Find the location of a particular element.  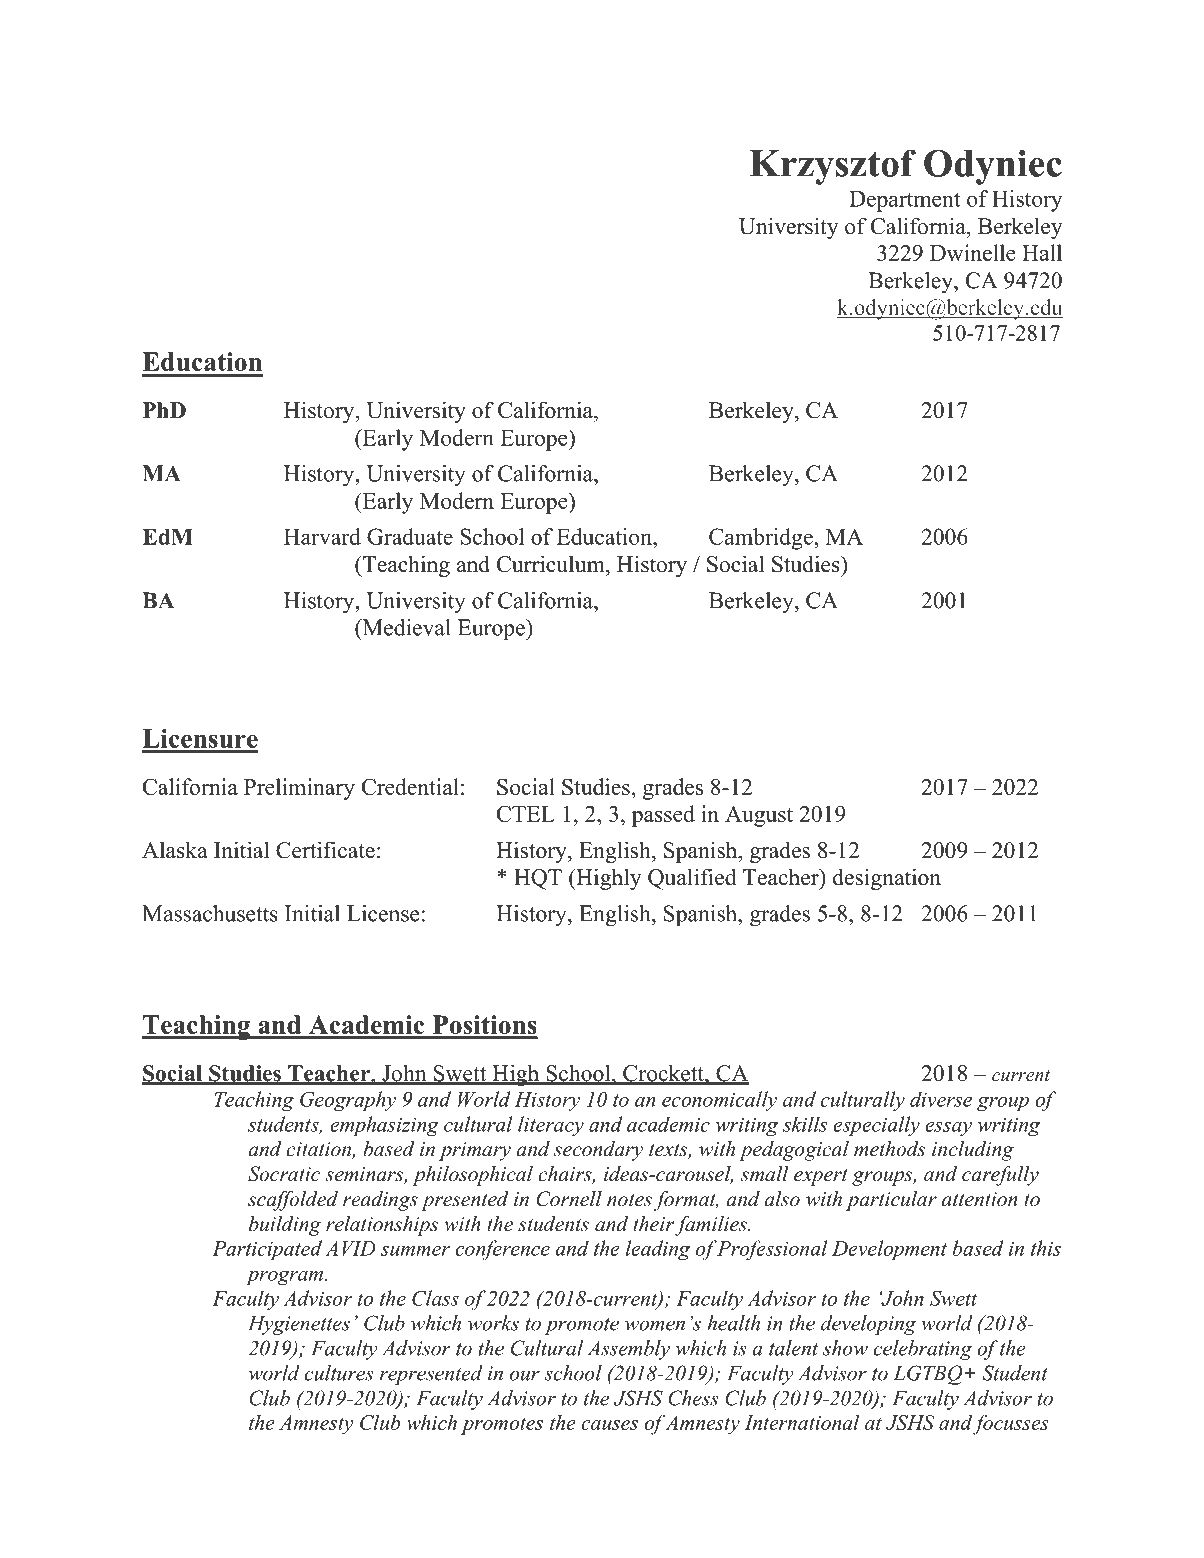

August is located at coordinates (759, 816).
